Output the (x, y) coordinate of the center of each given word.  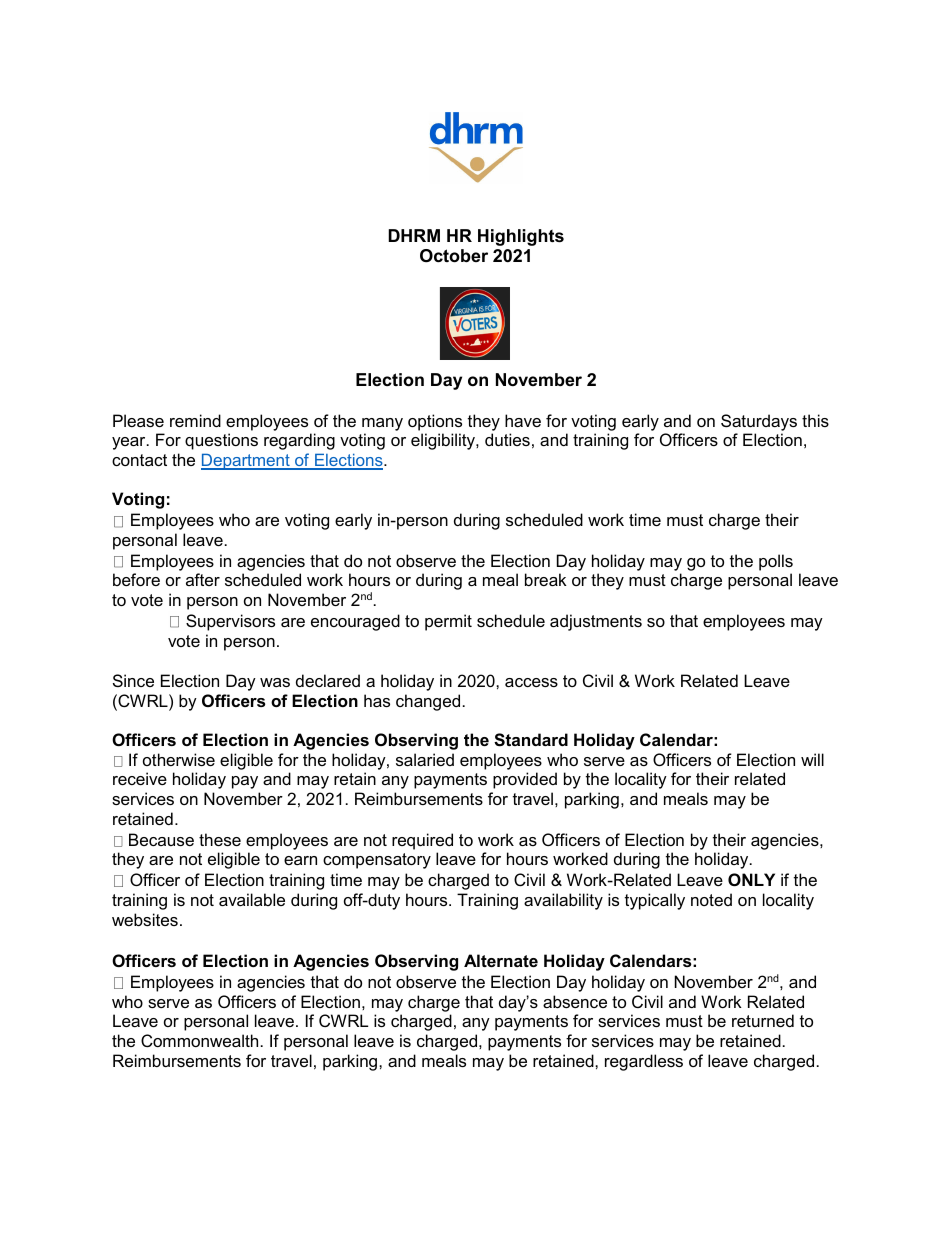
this (815, 420)
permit (448, 622)
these (220, 839)
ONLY (751, 879)
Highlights (521, 237)
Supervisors (230, 622)
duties (507, 439)
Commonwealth (199, 1040)
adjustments (596, 622)
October (454, 256)
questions (221, 441)
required (422, 841)
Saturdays (759, 422)
